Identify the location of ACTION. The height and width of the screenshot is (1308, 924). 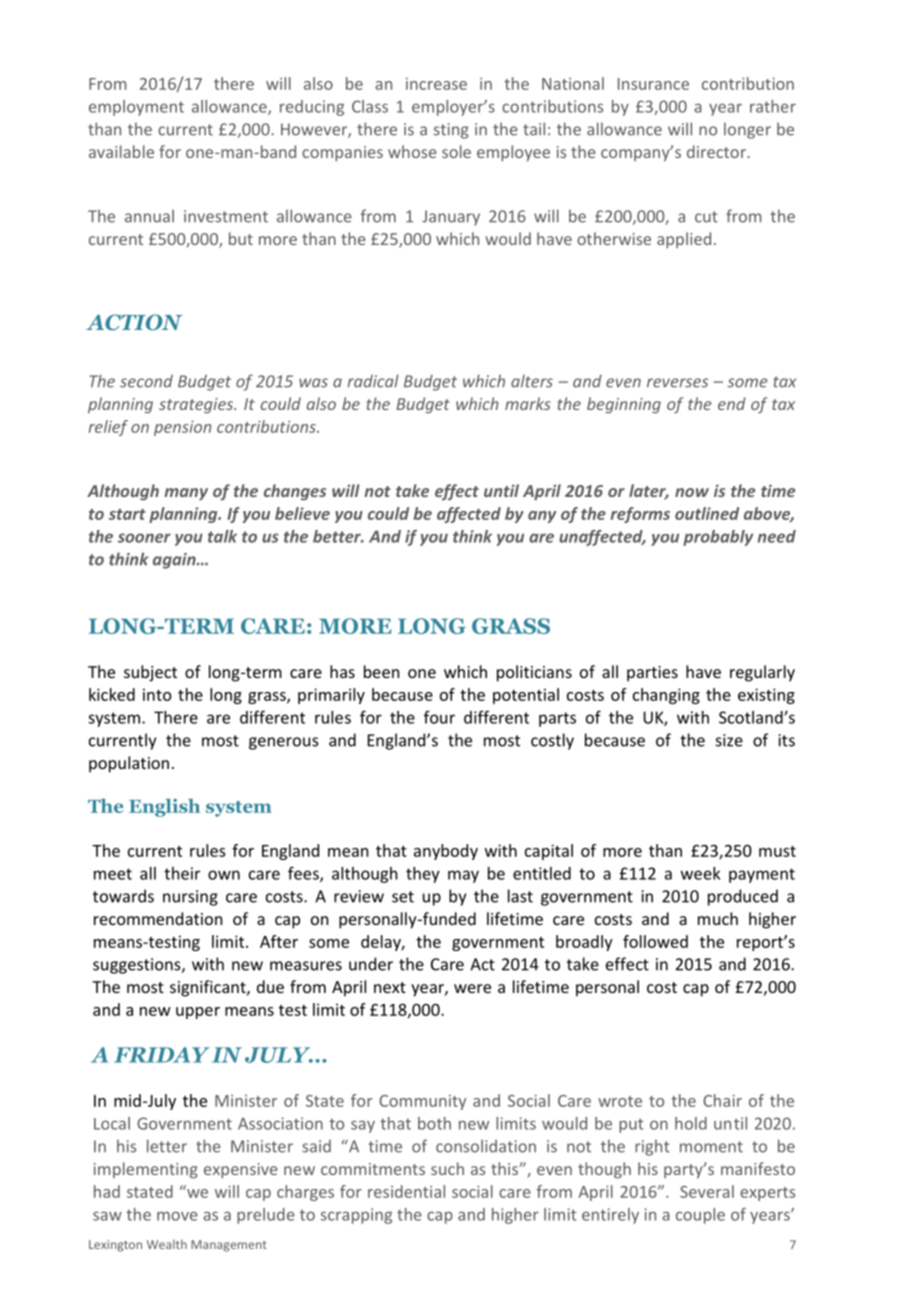
(134, 322).
